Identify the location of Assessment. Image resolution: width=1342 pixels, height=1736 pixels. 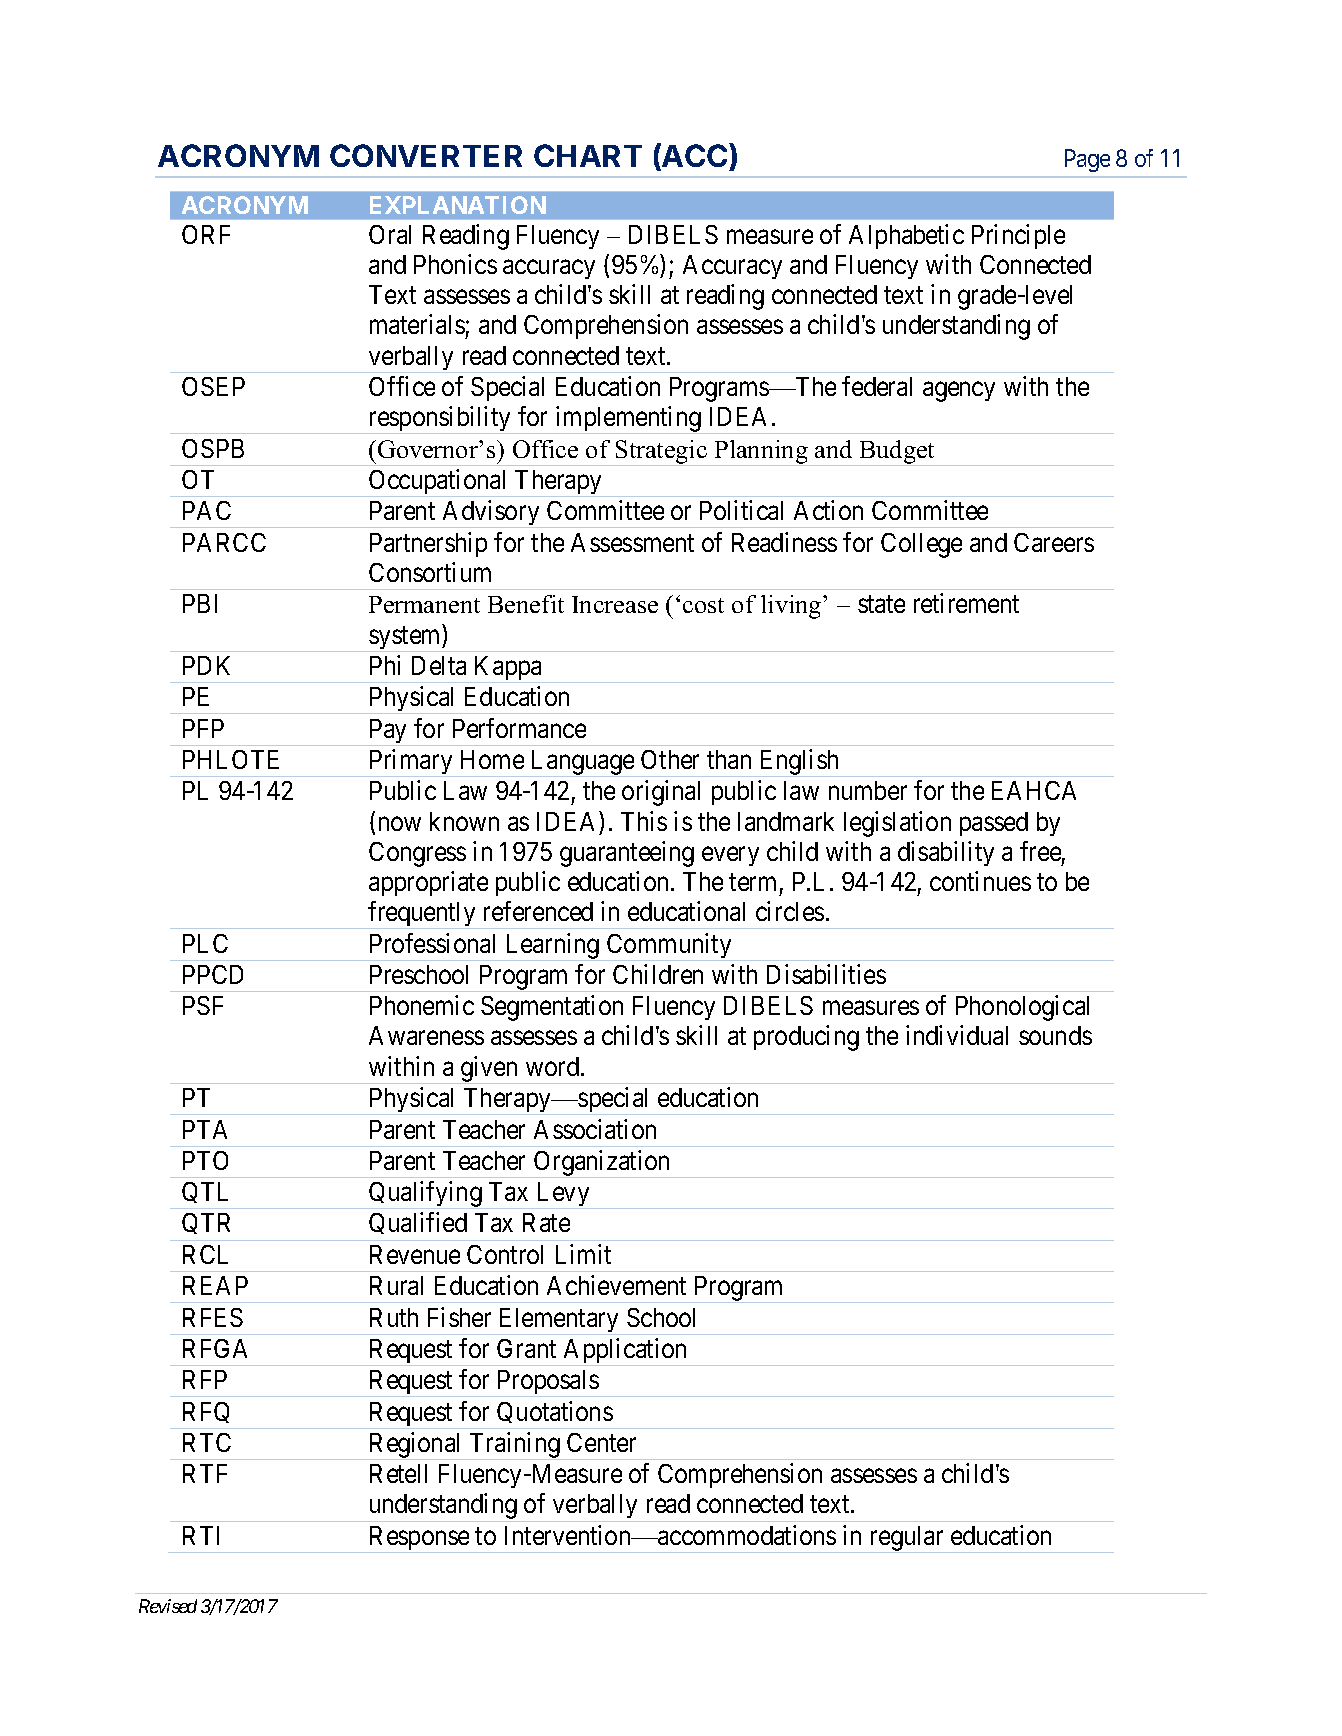
(632, 542).
